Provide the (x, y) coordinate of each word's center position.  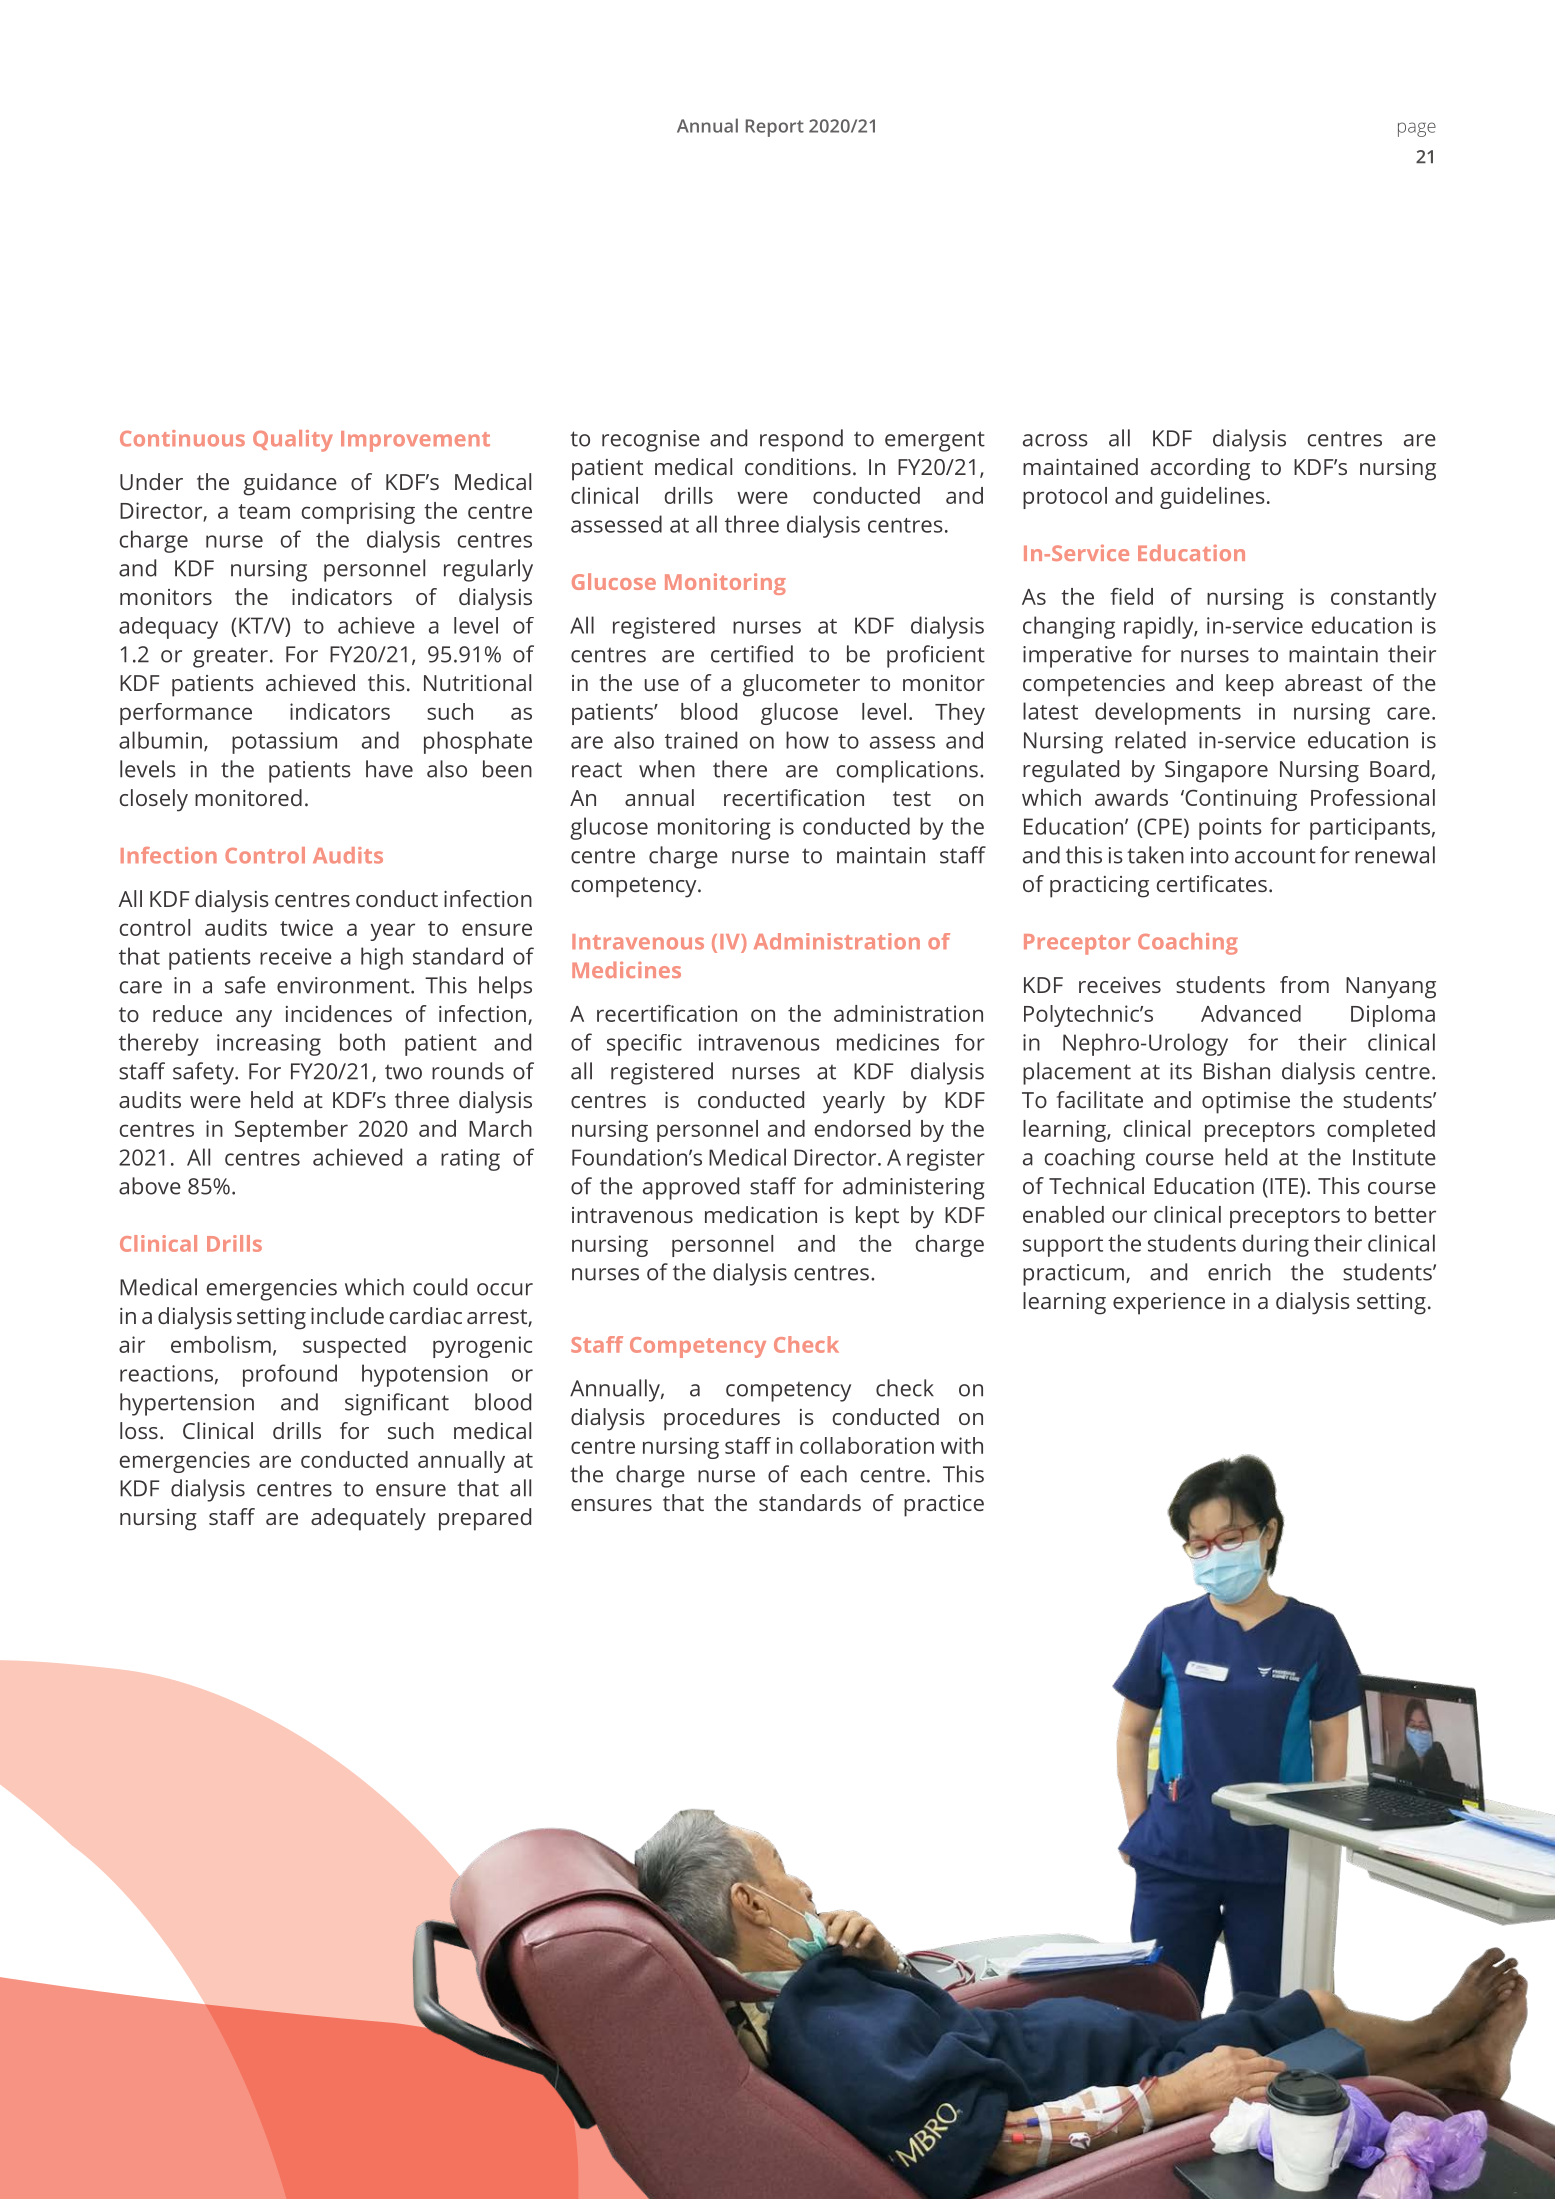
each (824, 1474)
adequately (368, 1519)
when (667, 769)
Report (775, 128)
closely (154, 800)
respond (801, 440)
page (1417, 129)
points (1230, 829)
